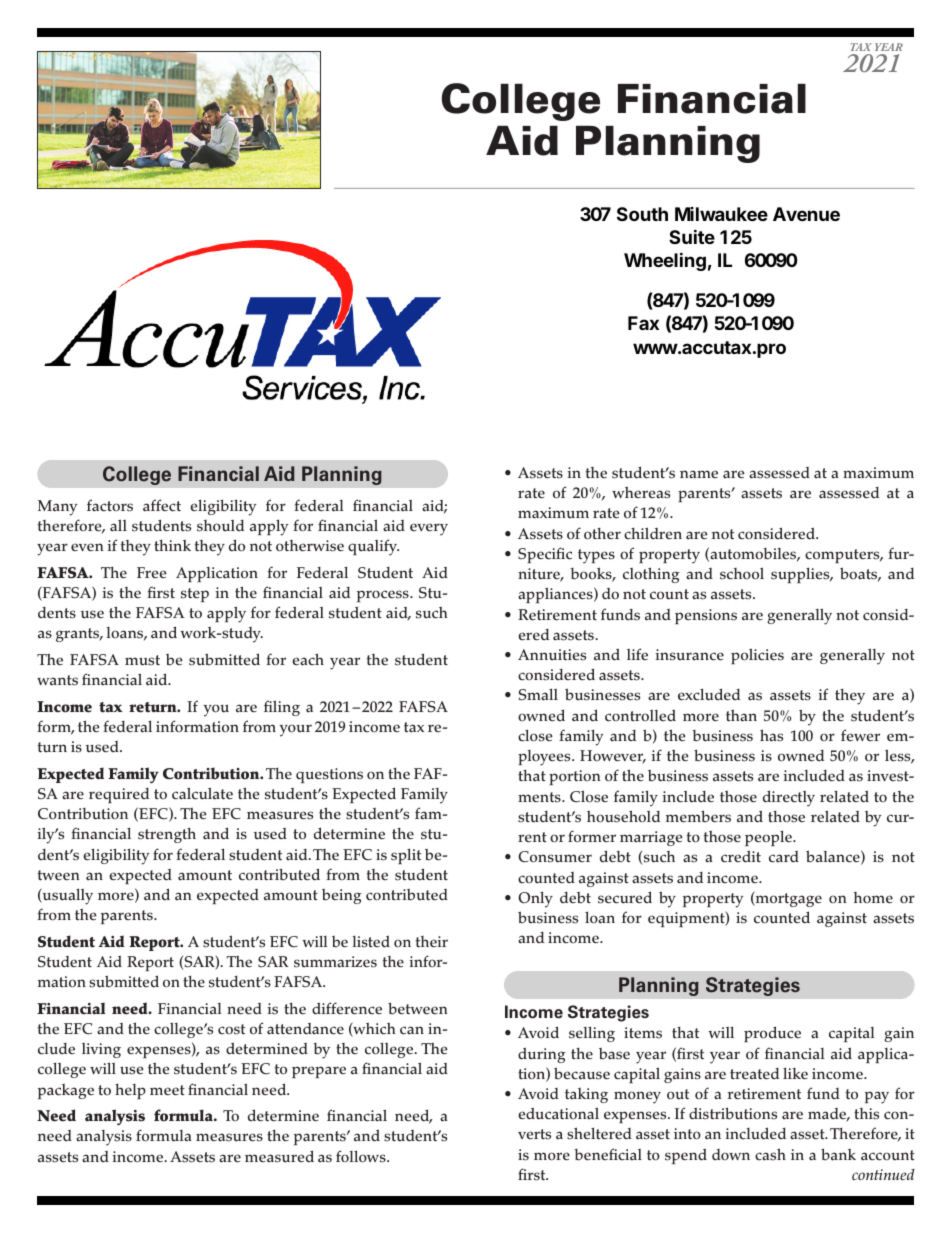  I want to click on affect, so click(162, 505).
